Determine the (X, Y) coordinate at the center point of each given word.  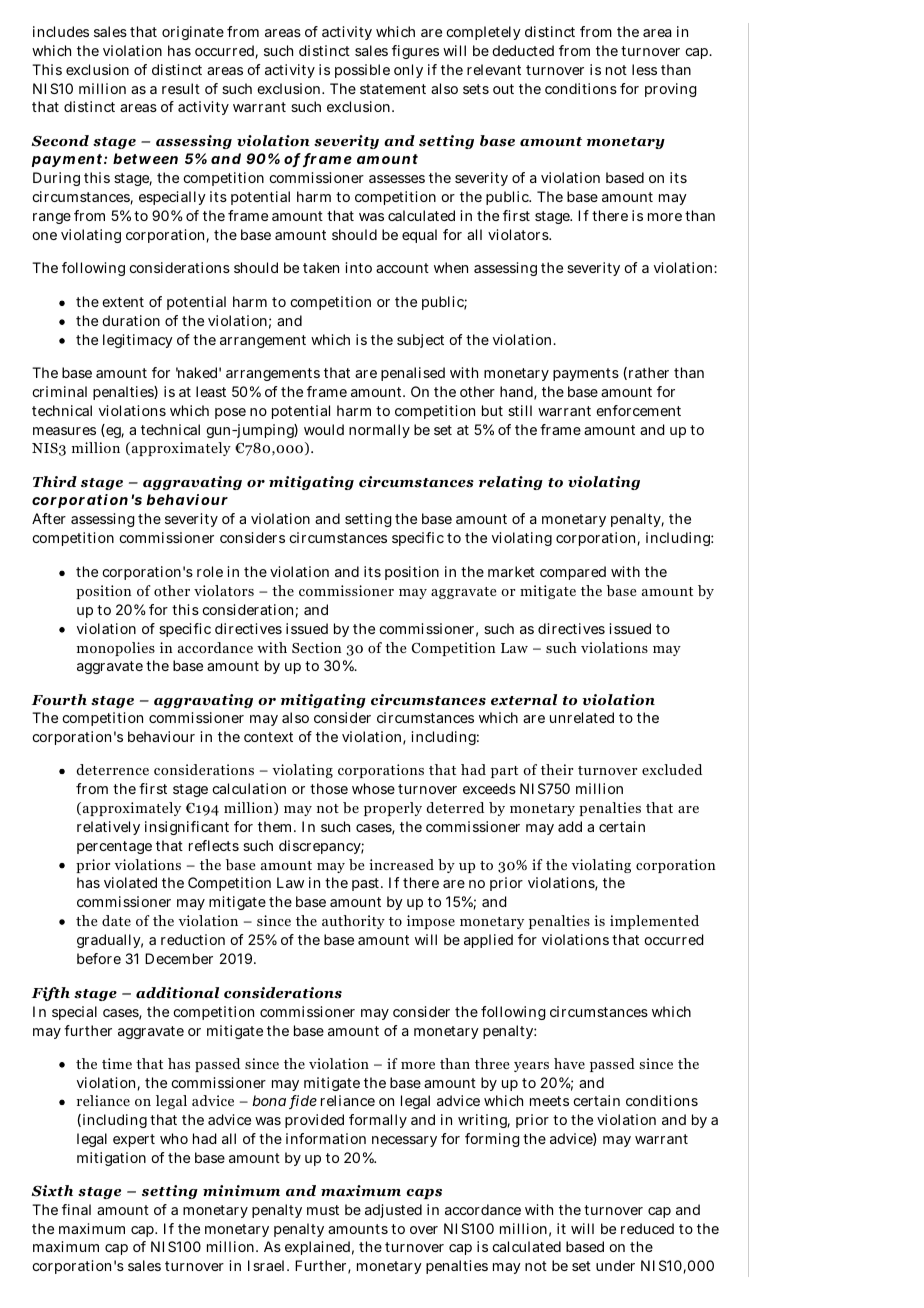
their (557, 769)
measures (64, 431)
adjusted (393, 1211)
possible (362, 71)
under (615, 1265)
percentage (114, 847)
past (367, 884)
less (644, 69)
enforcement (638, 410)
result (181, 88)
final (76, 1209)
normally (379, 431)
